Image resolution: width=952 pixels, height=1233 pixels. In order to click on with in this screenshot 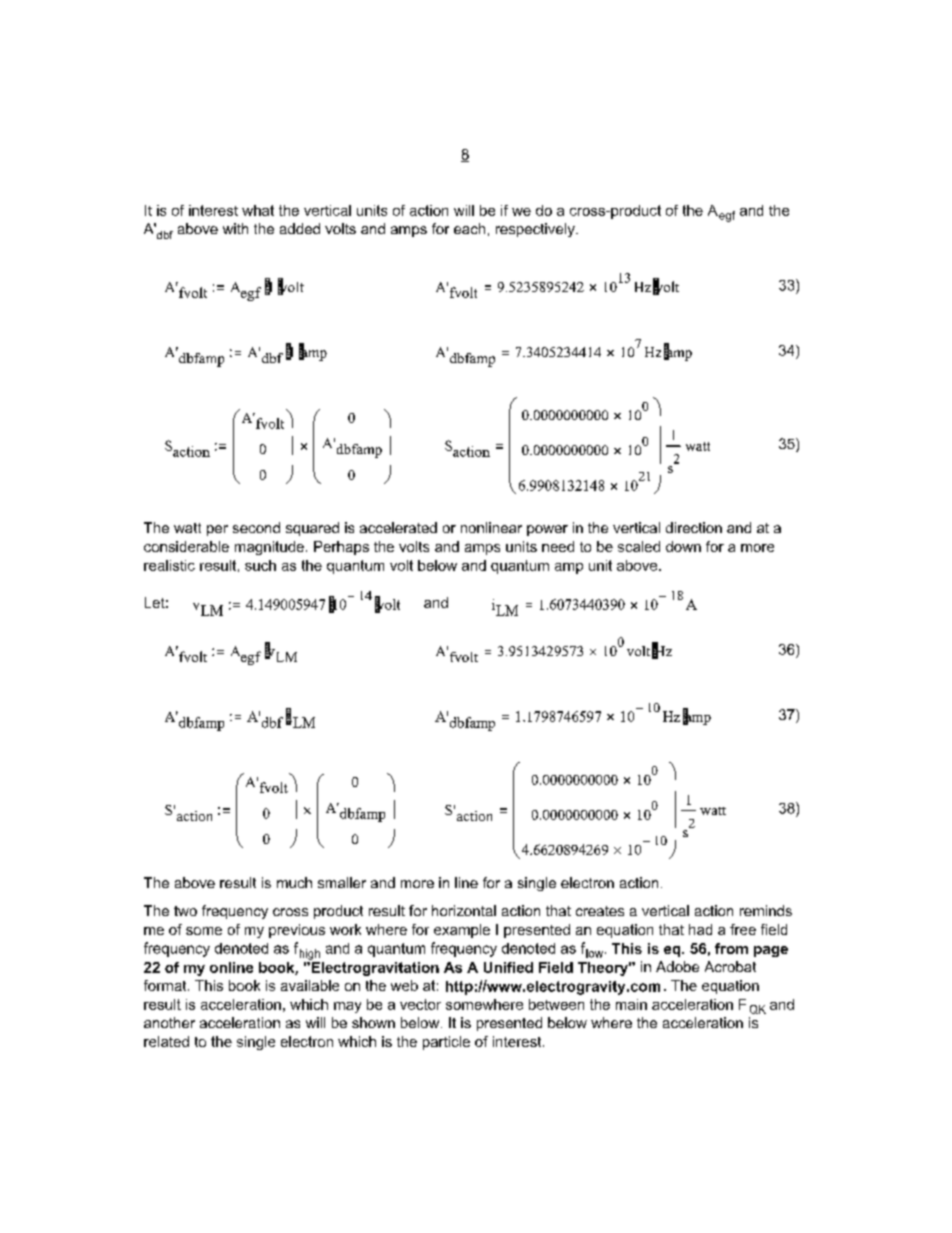, I will do `click(235, 228)`.
